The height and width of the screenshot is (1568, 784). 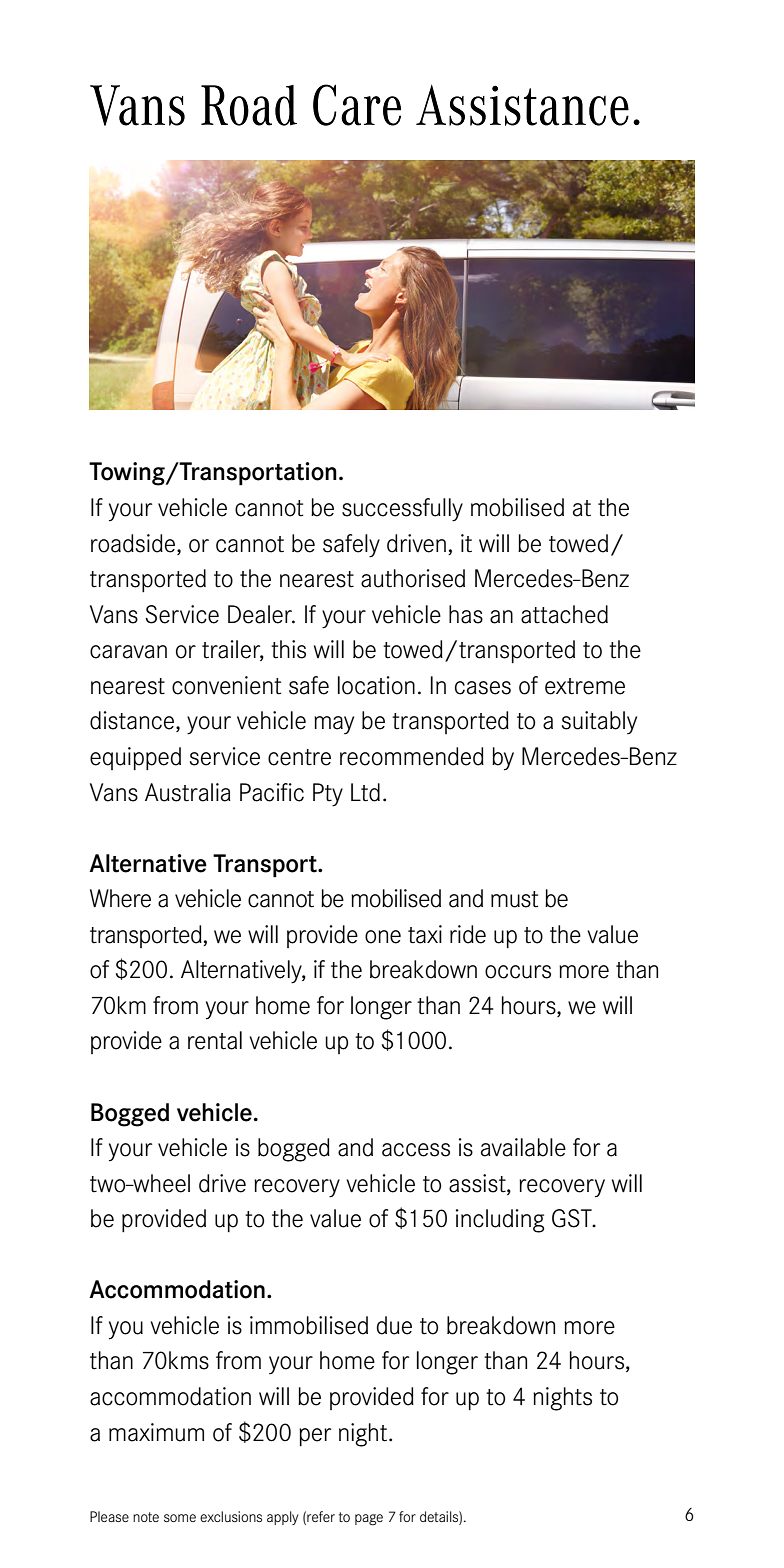 I want to click on Australia, so click(x=188, y=792).
